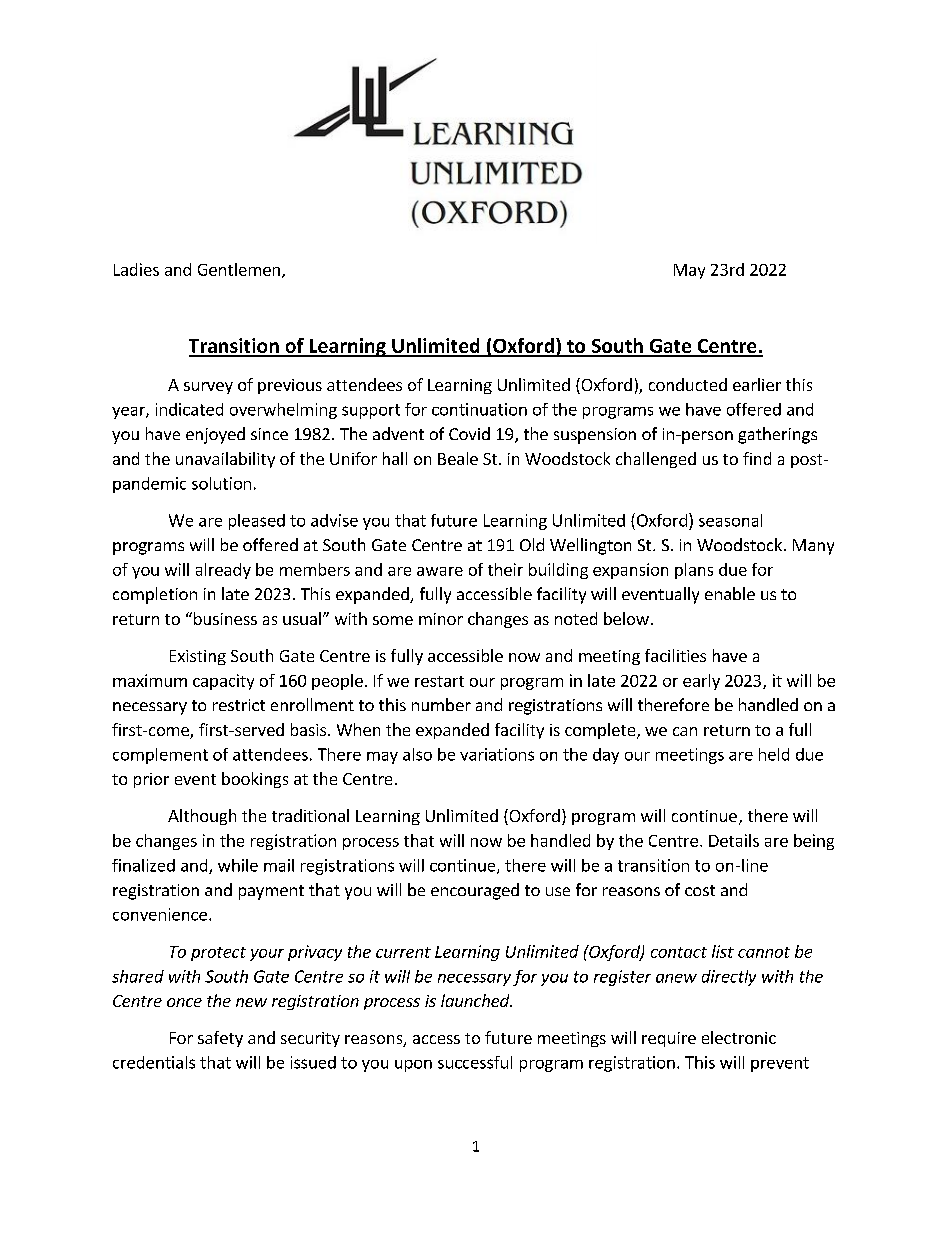 This screenshot has height=1233, width=952. Describe the element at coordinates (220, 1039) in the screenshot. I see `safety` at that location.
